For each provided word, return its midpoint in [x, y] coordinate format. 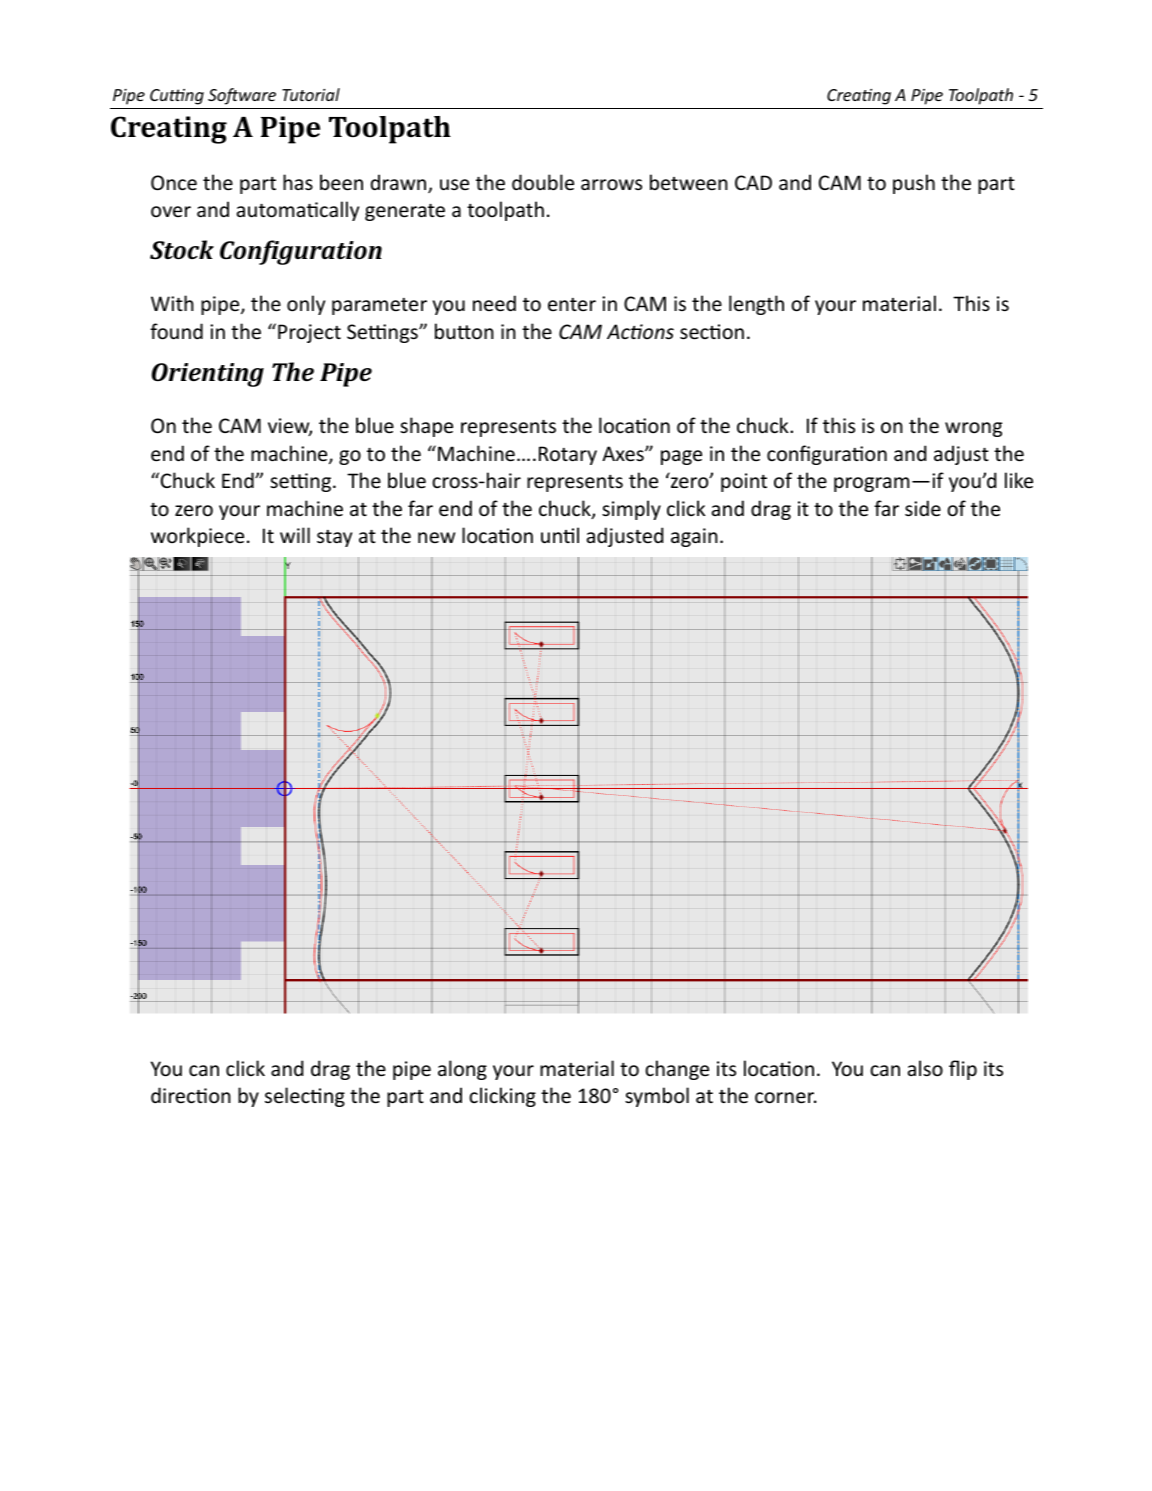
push [914, 184]
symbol [657, 1097]
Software [242, 96]
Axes [624, 454]
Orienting [208, 375]
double [543, 182]
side [923, 508]
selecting [305, 1097]
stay [334, 538]
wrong [973, 429]
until [560, 535]
